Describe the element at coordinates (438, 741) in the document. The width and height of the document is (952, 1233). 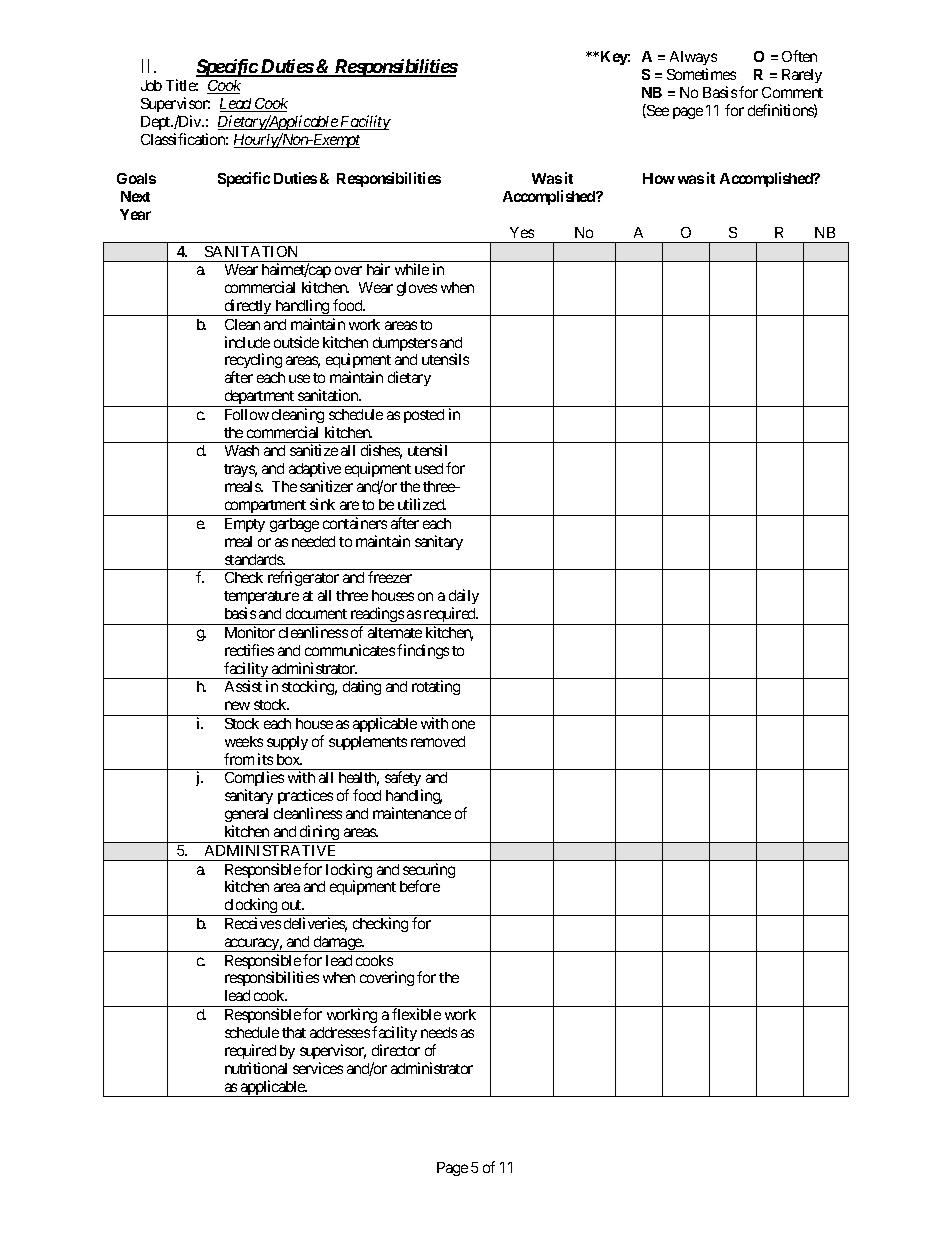
I see `removed` at that location.
